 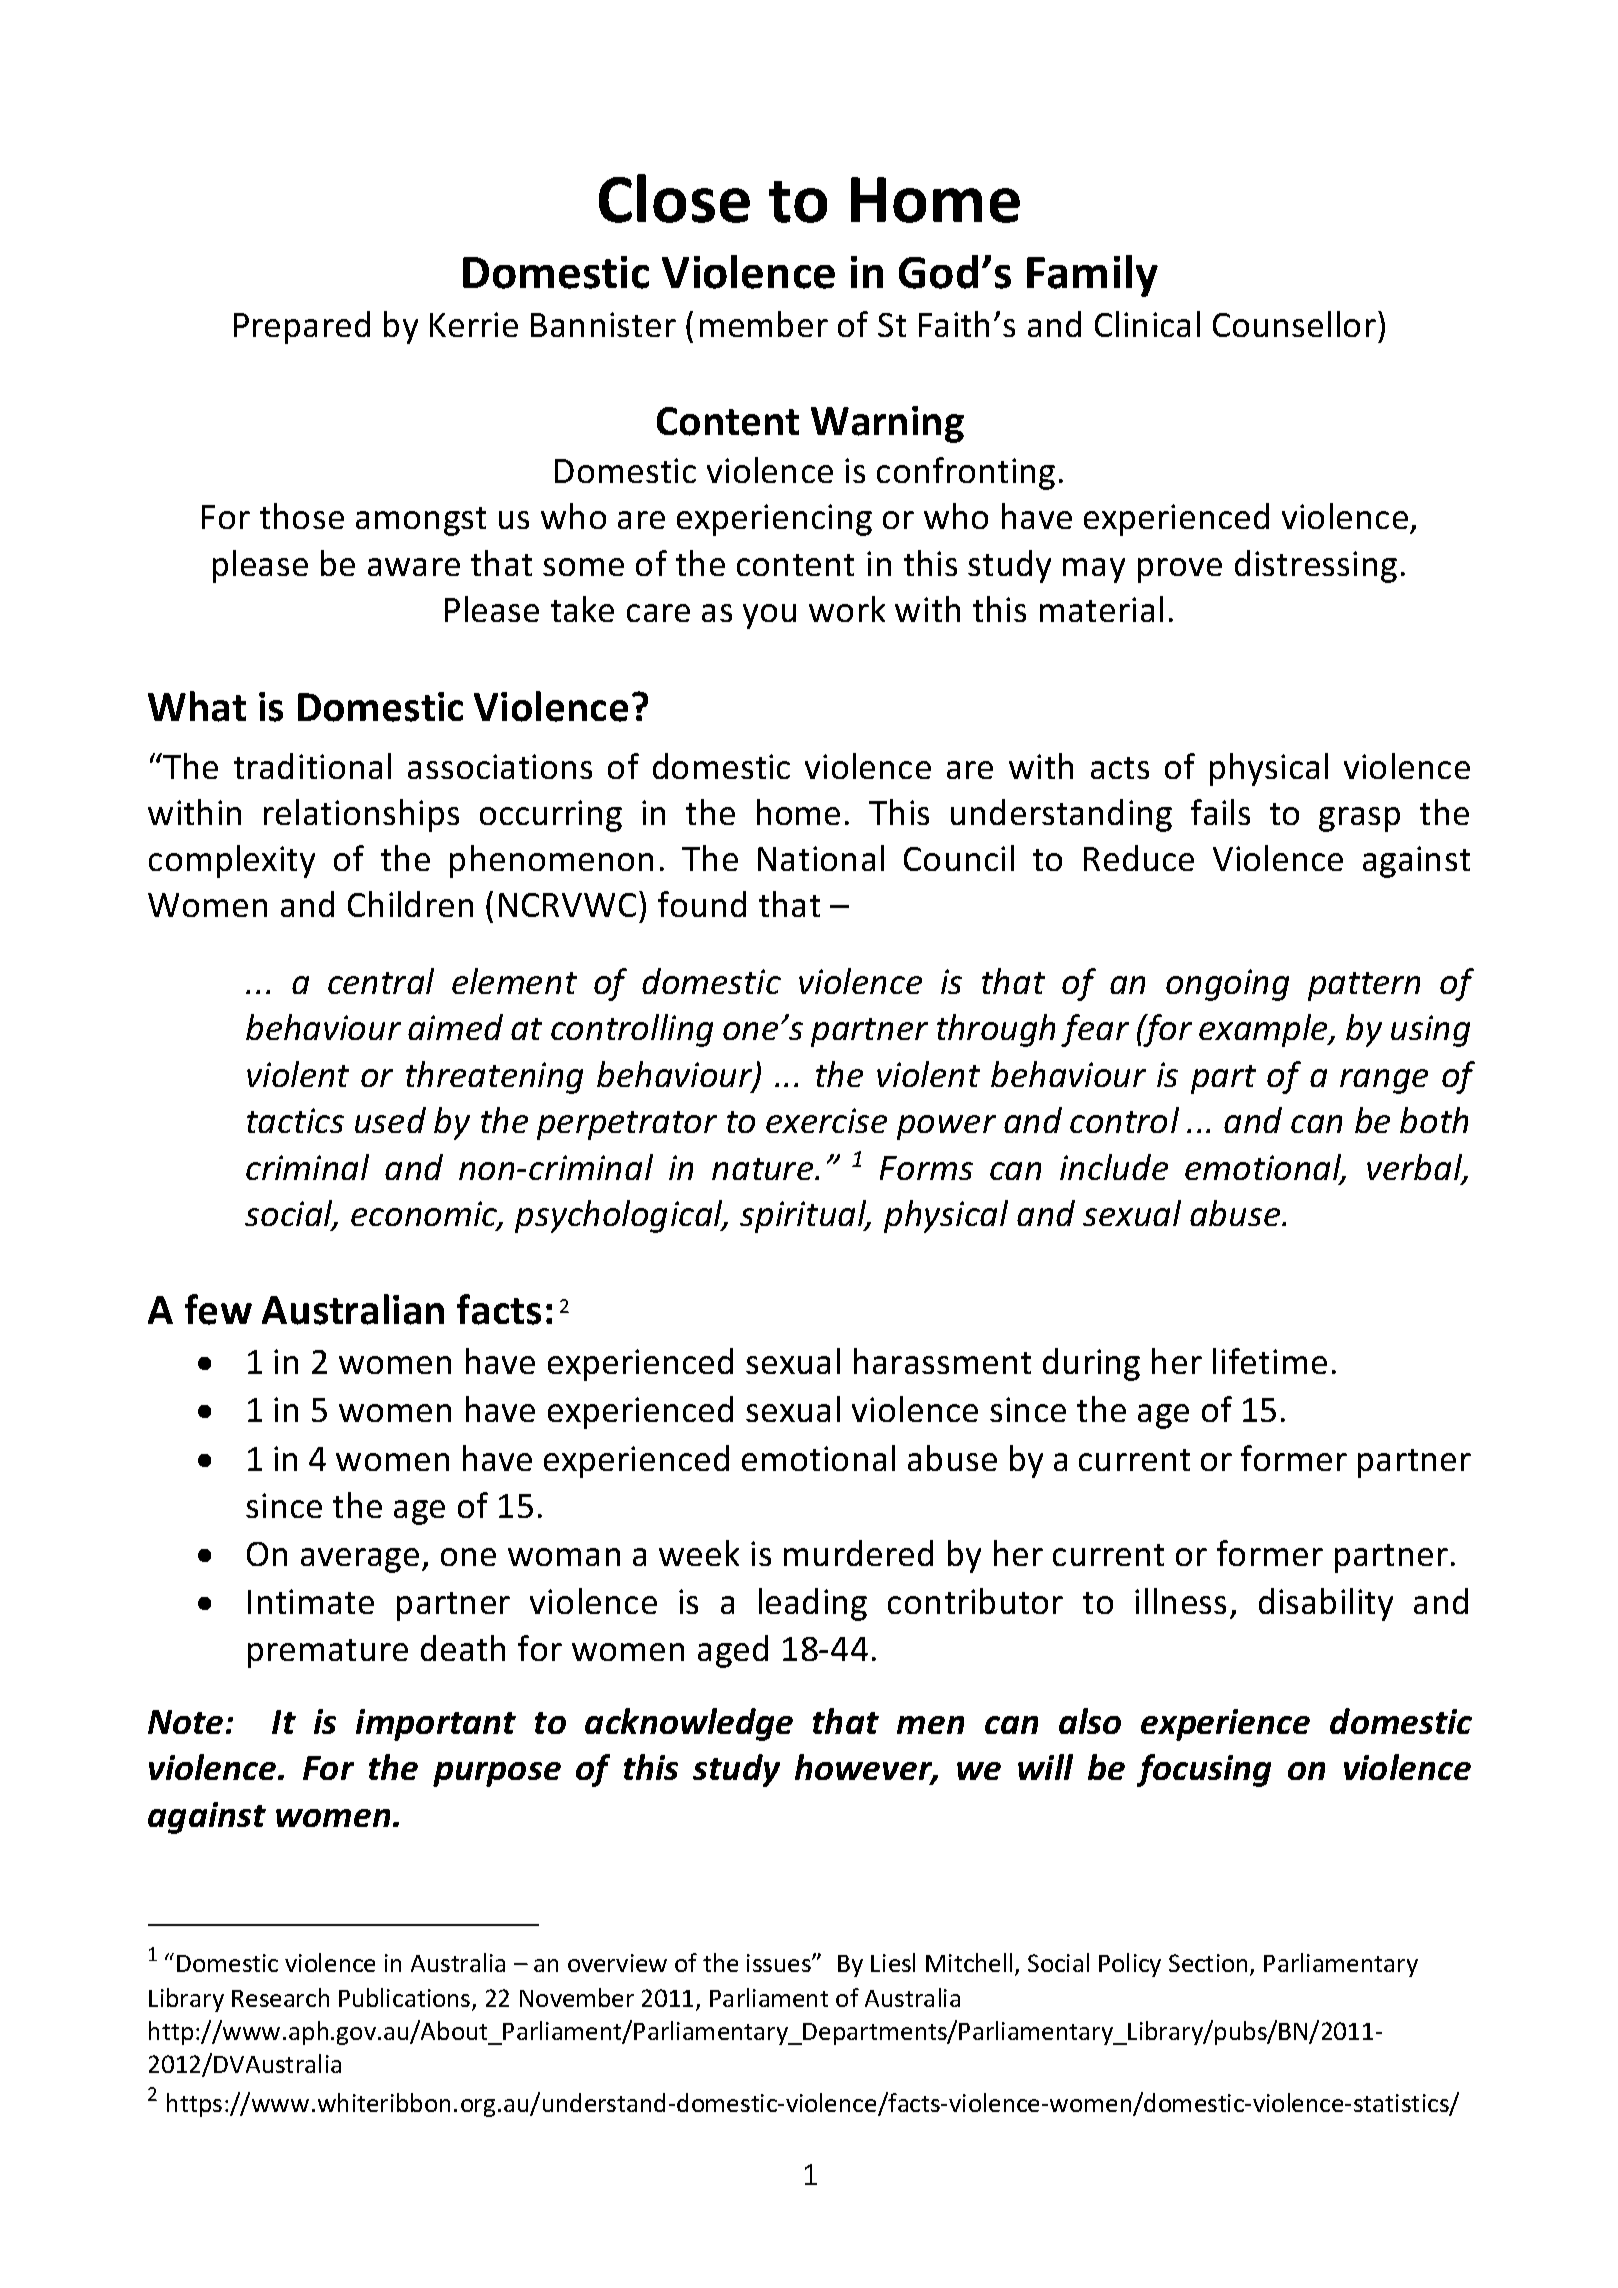 I want to click on Counsellor, so click(x=1294, y=324).
